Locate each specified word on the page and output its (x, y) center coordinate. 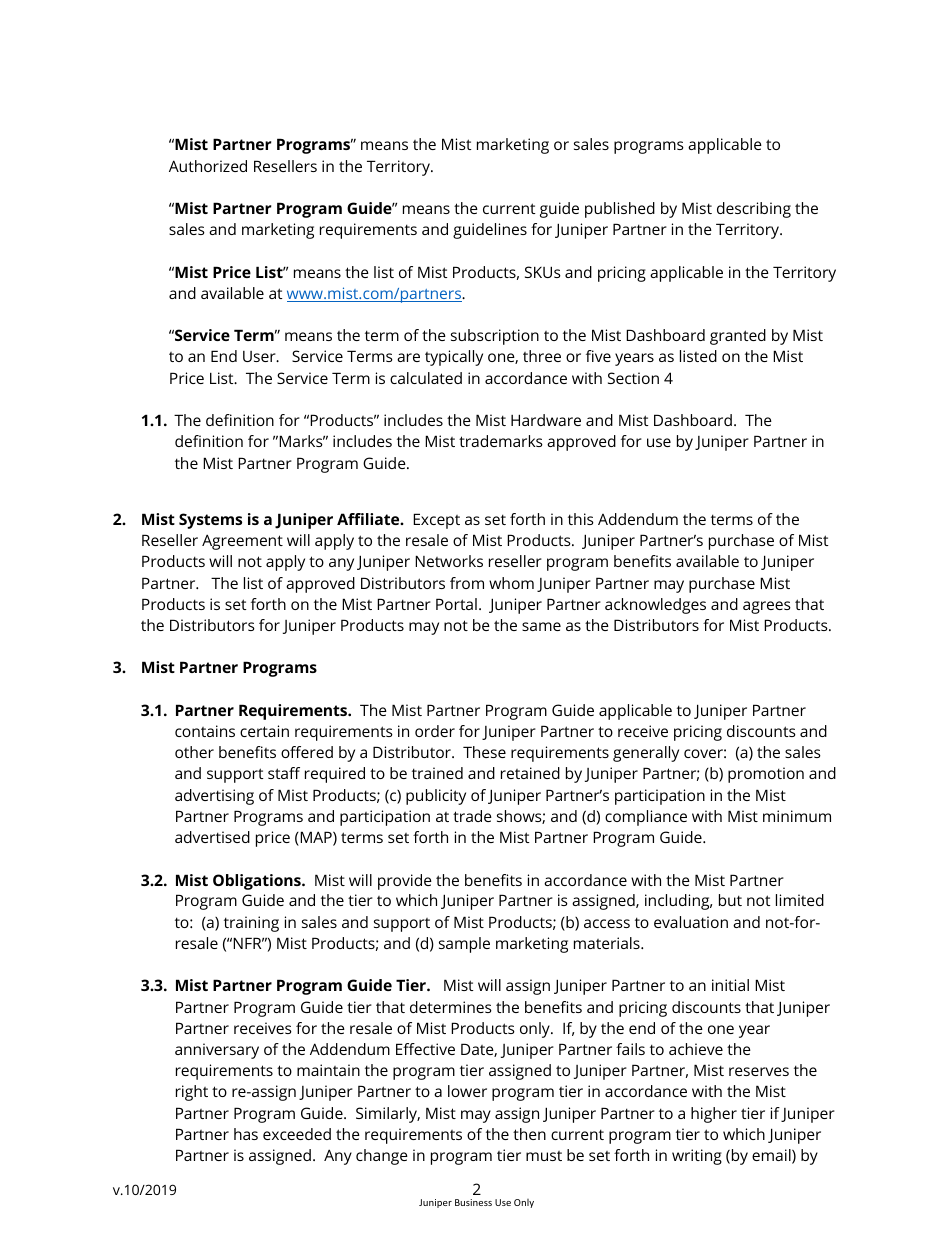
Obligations (258, 882)
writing (697, 1157)
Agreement (242, 542)
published (620, 210)
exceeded (297, 1134)
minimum (797, 816)
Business (473, 1202)
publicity (436, 797)
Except (436, 521)
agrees (767, 607)
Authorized (208, 166)
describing (754, 210)
